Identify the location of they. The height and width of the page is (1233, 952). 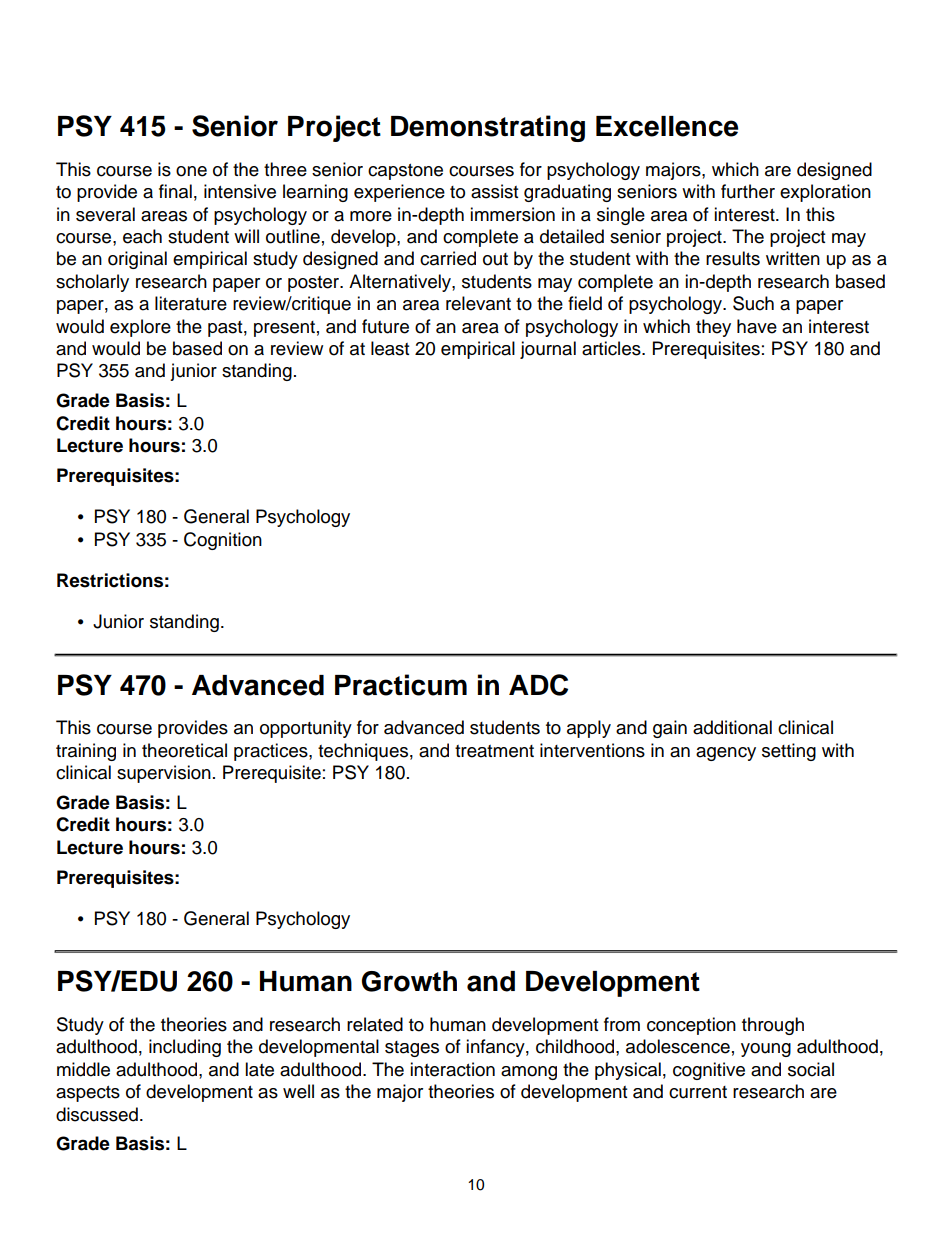
(713, 328).
